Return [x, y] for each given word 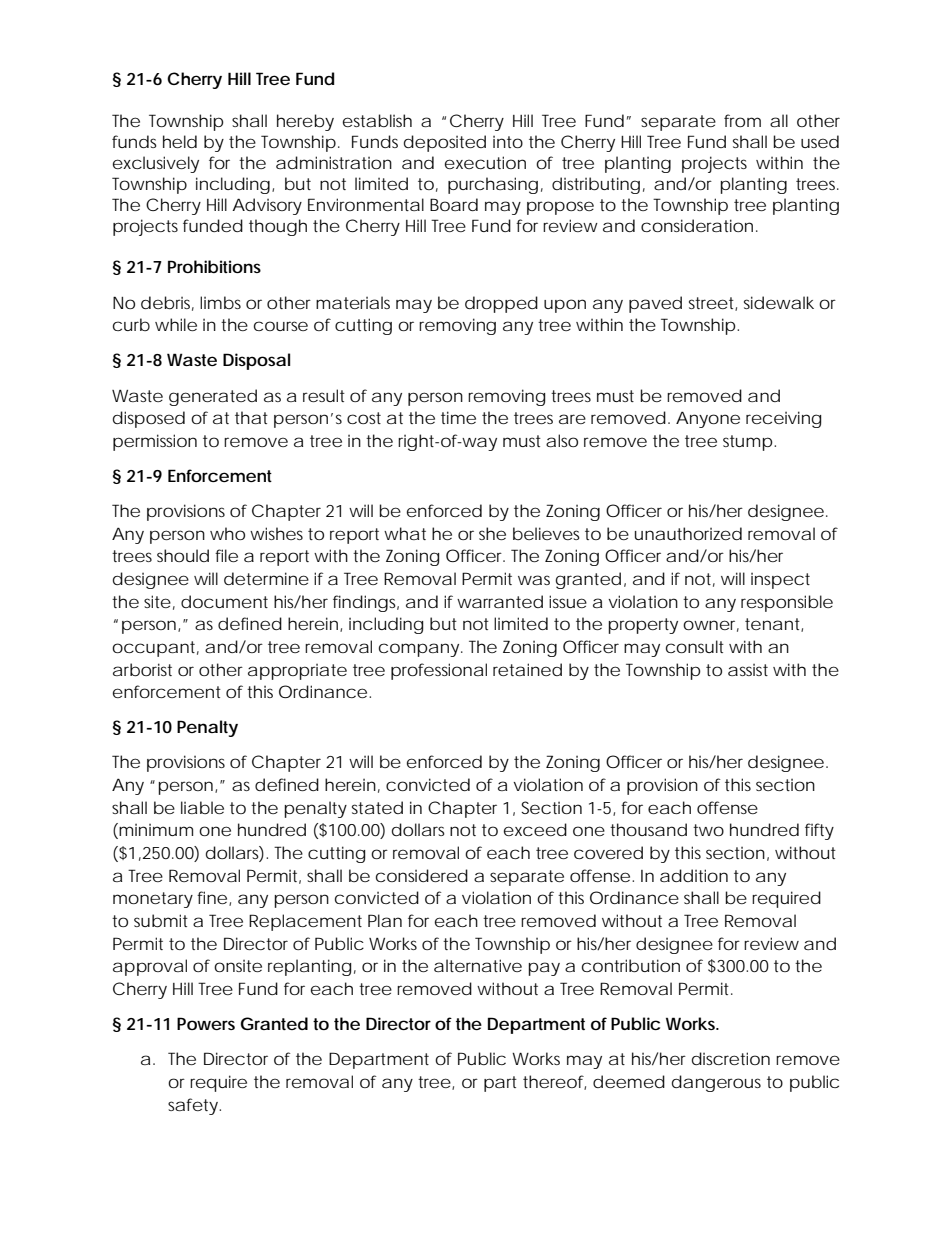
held [180, 141]
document [224, 601]
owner [711, 626]
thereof [554, 1082]
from [742, 120]
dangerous [716, 1083]
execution [485, 162]
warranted [500, 601]
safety [194, 1106]
